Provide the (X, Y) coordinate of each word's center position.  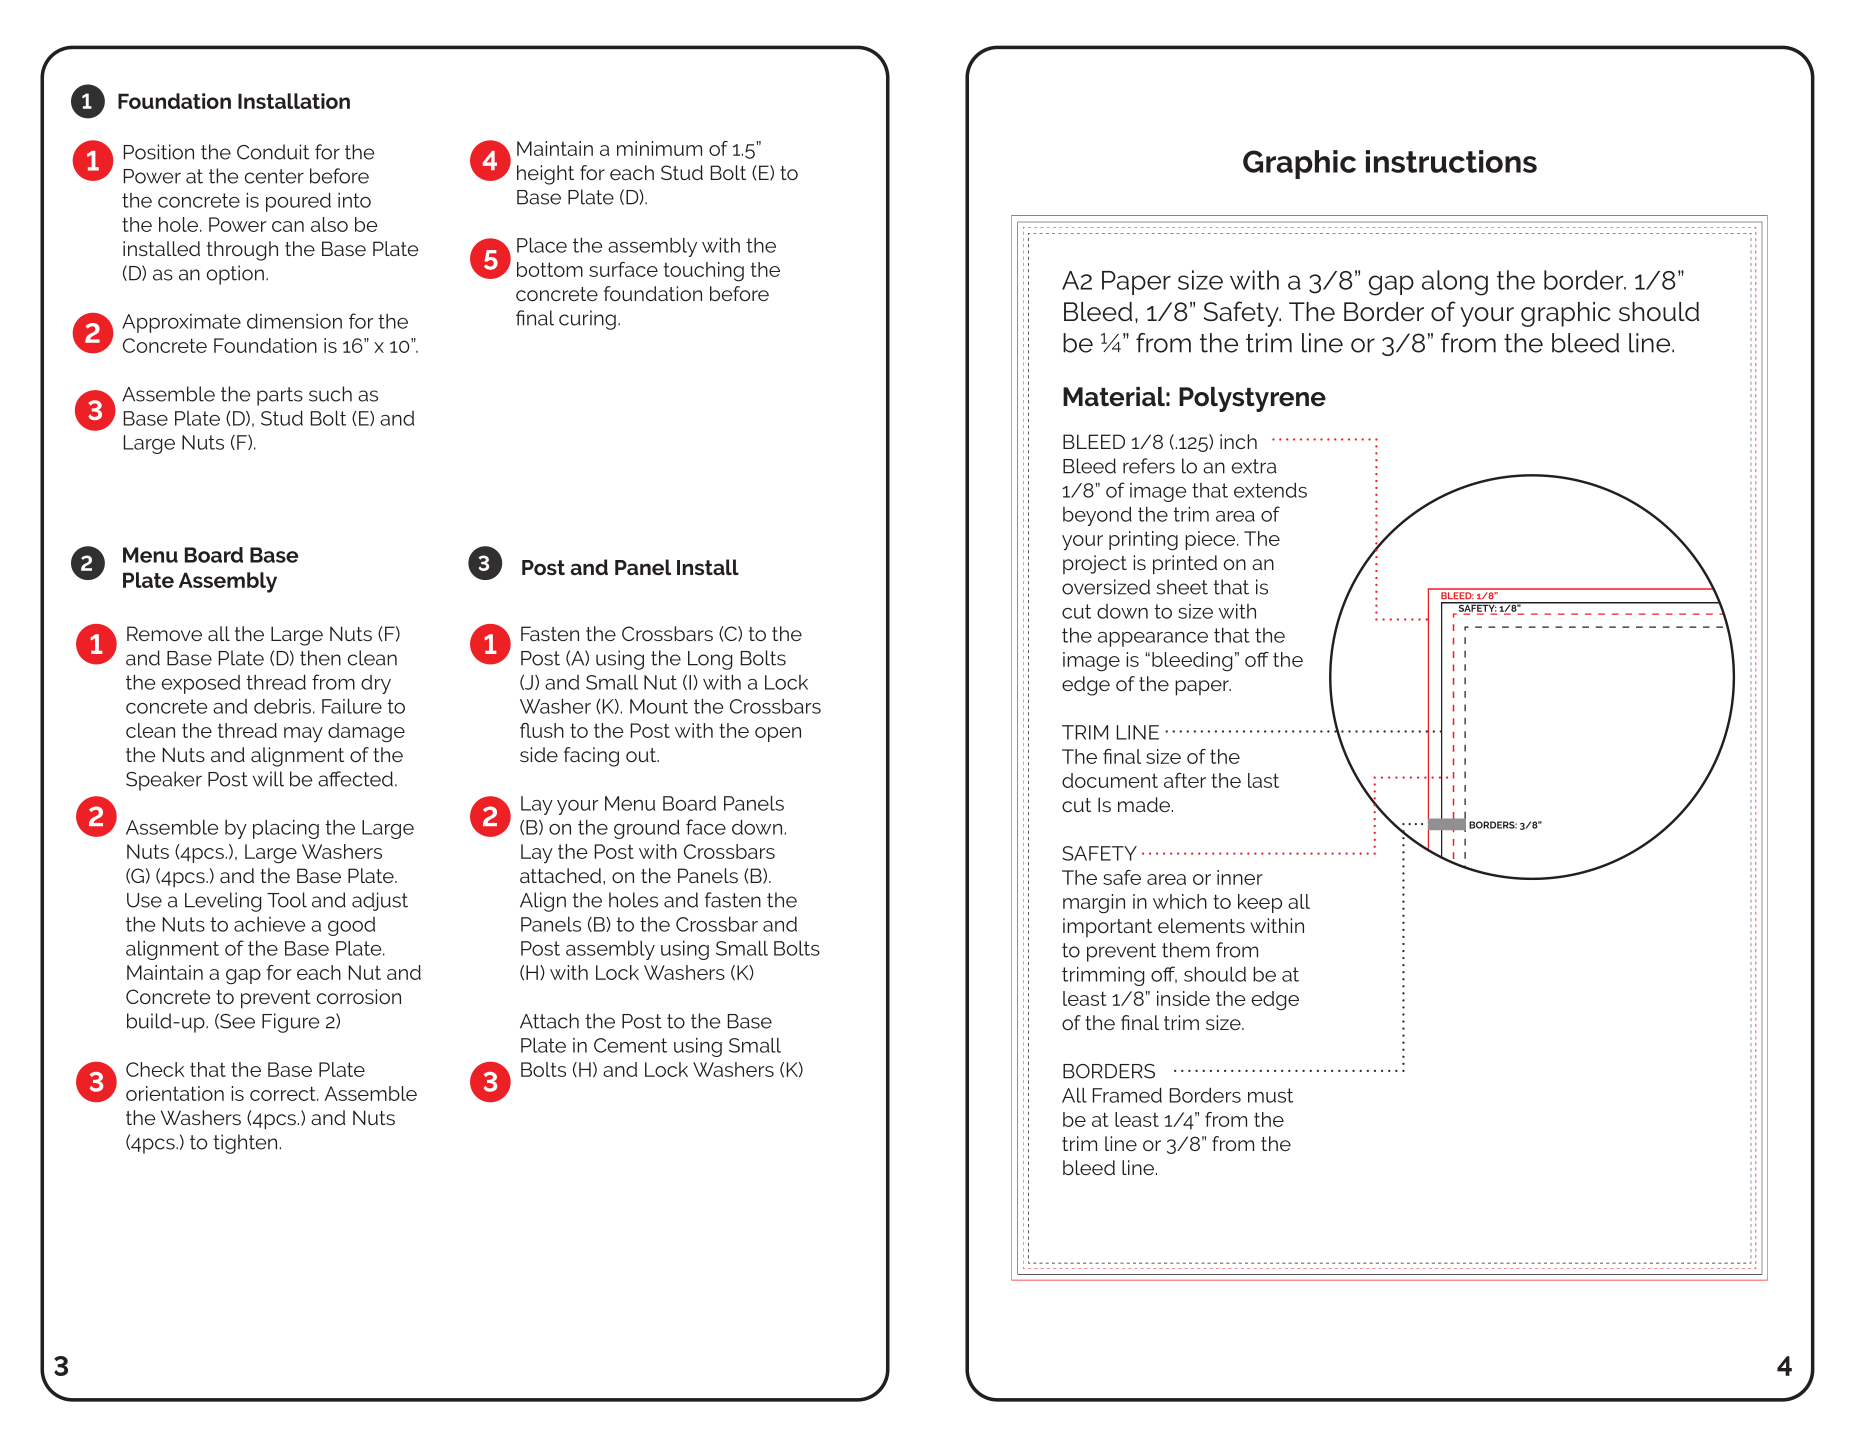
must (1270, 1095)
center (274, 176)
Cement (630, 1045)
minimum (659, 148)
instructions (1451, 161)
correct (284, 1093)
